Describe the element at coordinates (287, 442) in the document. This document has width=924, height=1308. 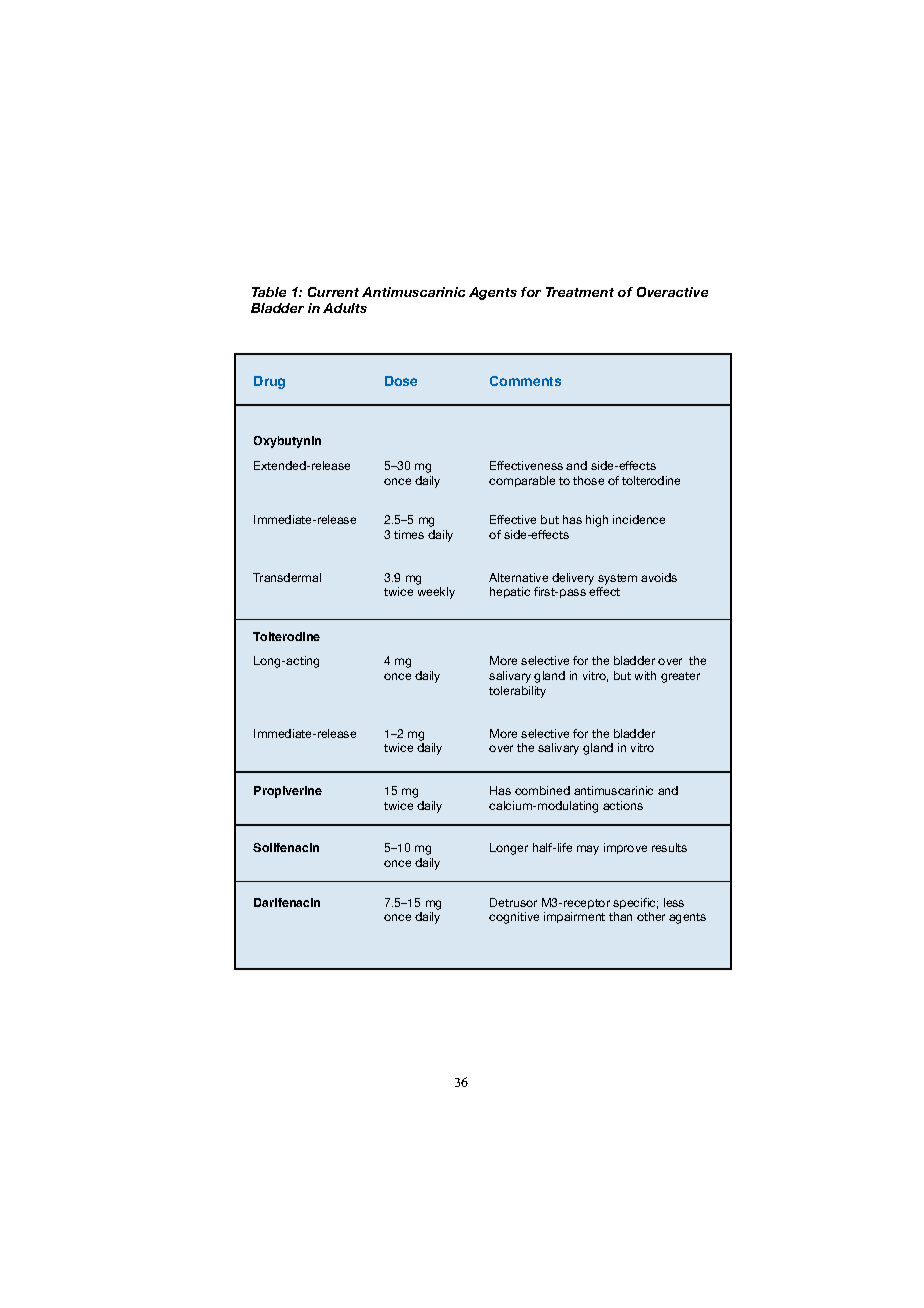
I see `Oxybutynin` at that location.
